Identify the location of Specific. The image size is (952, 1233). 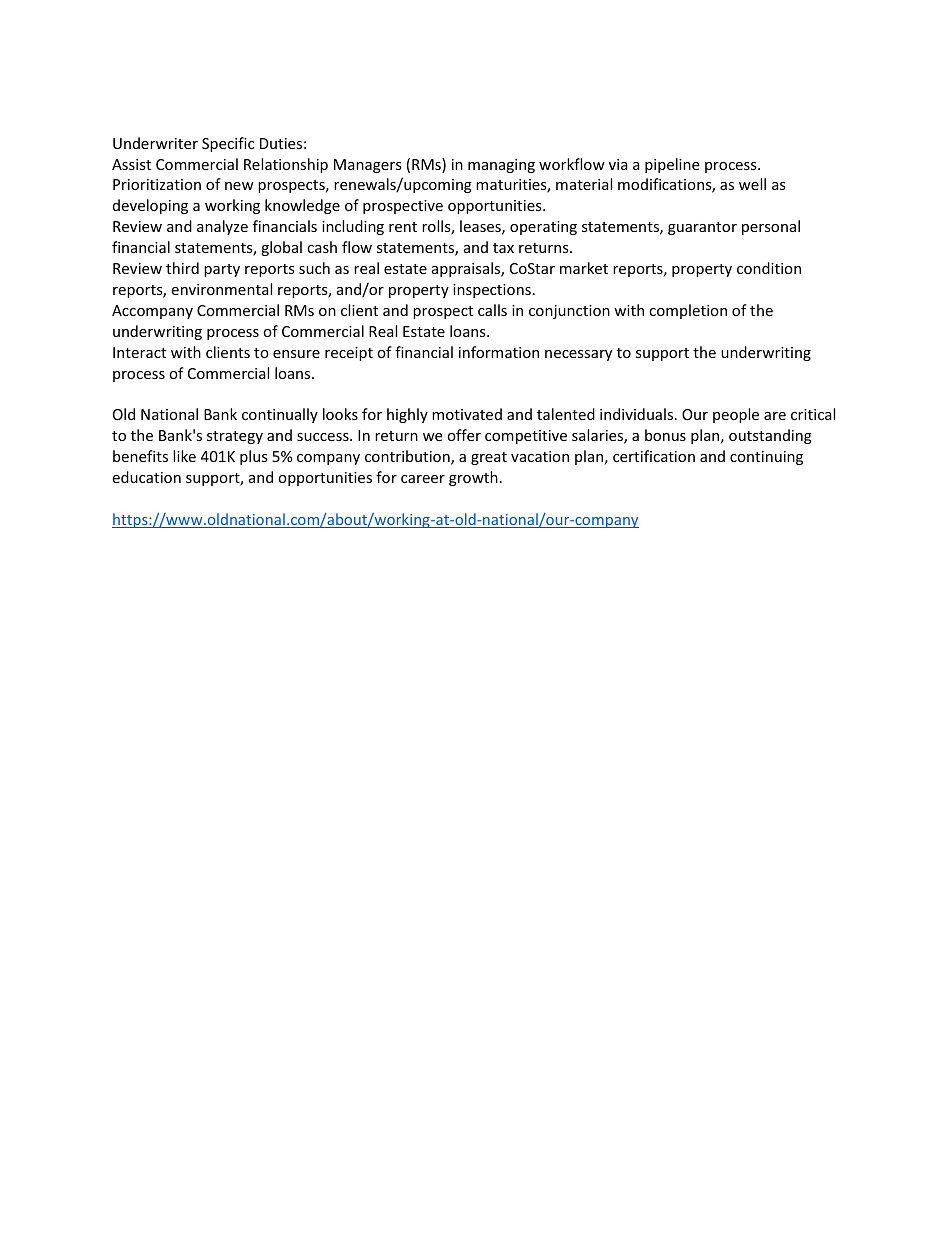
(228, 144).
